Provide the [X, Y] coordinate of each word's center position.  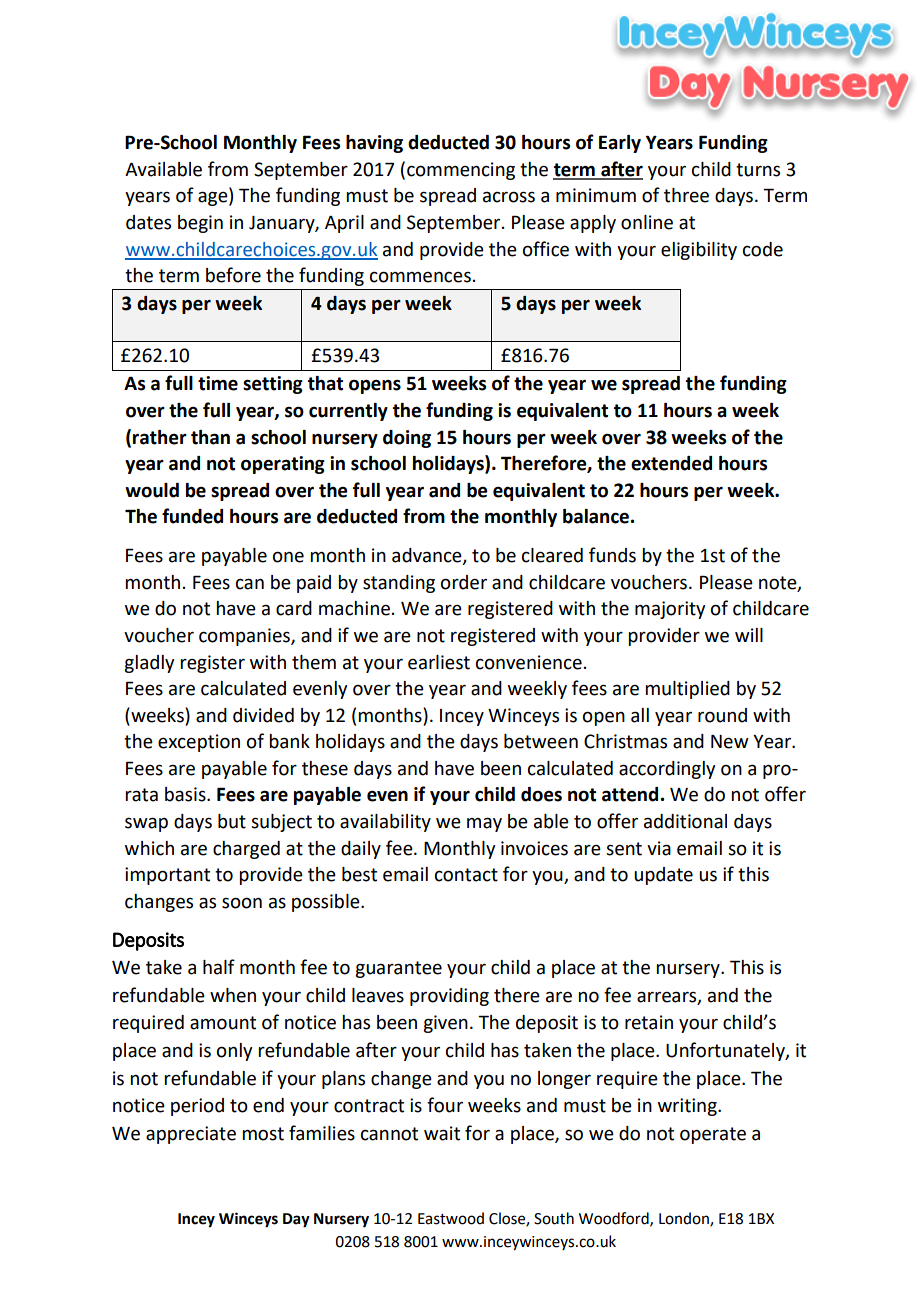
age [214, 198]
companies [245, 637]
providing [449, 997]
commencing [461, 171]
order [464, 582]
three [686, 195]
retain [649, 1022]
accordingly [667, 770]
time [218, 383]
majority [670, 610]
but [232, 821]
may [484, 824]
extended [671, 463]
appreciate [191, 1135]
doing [407, 439]
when [233, 995]
